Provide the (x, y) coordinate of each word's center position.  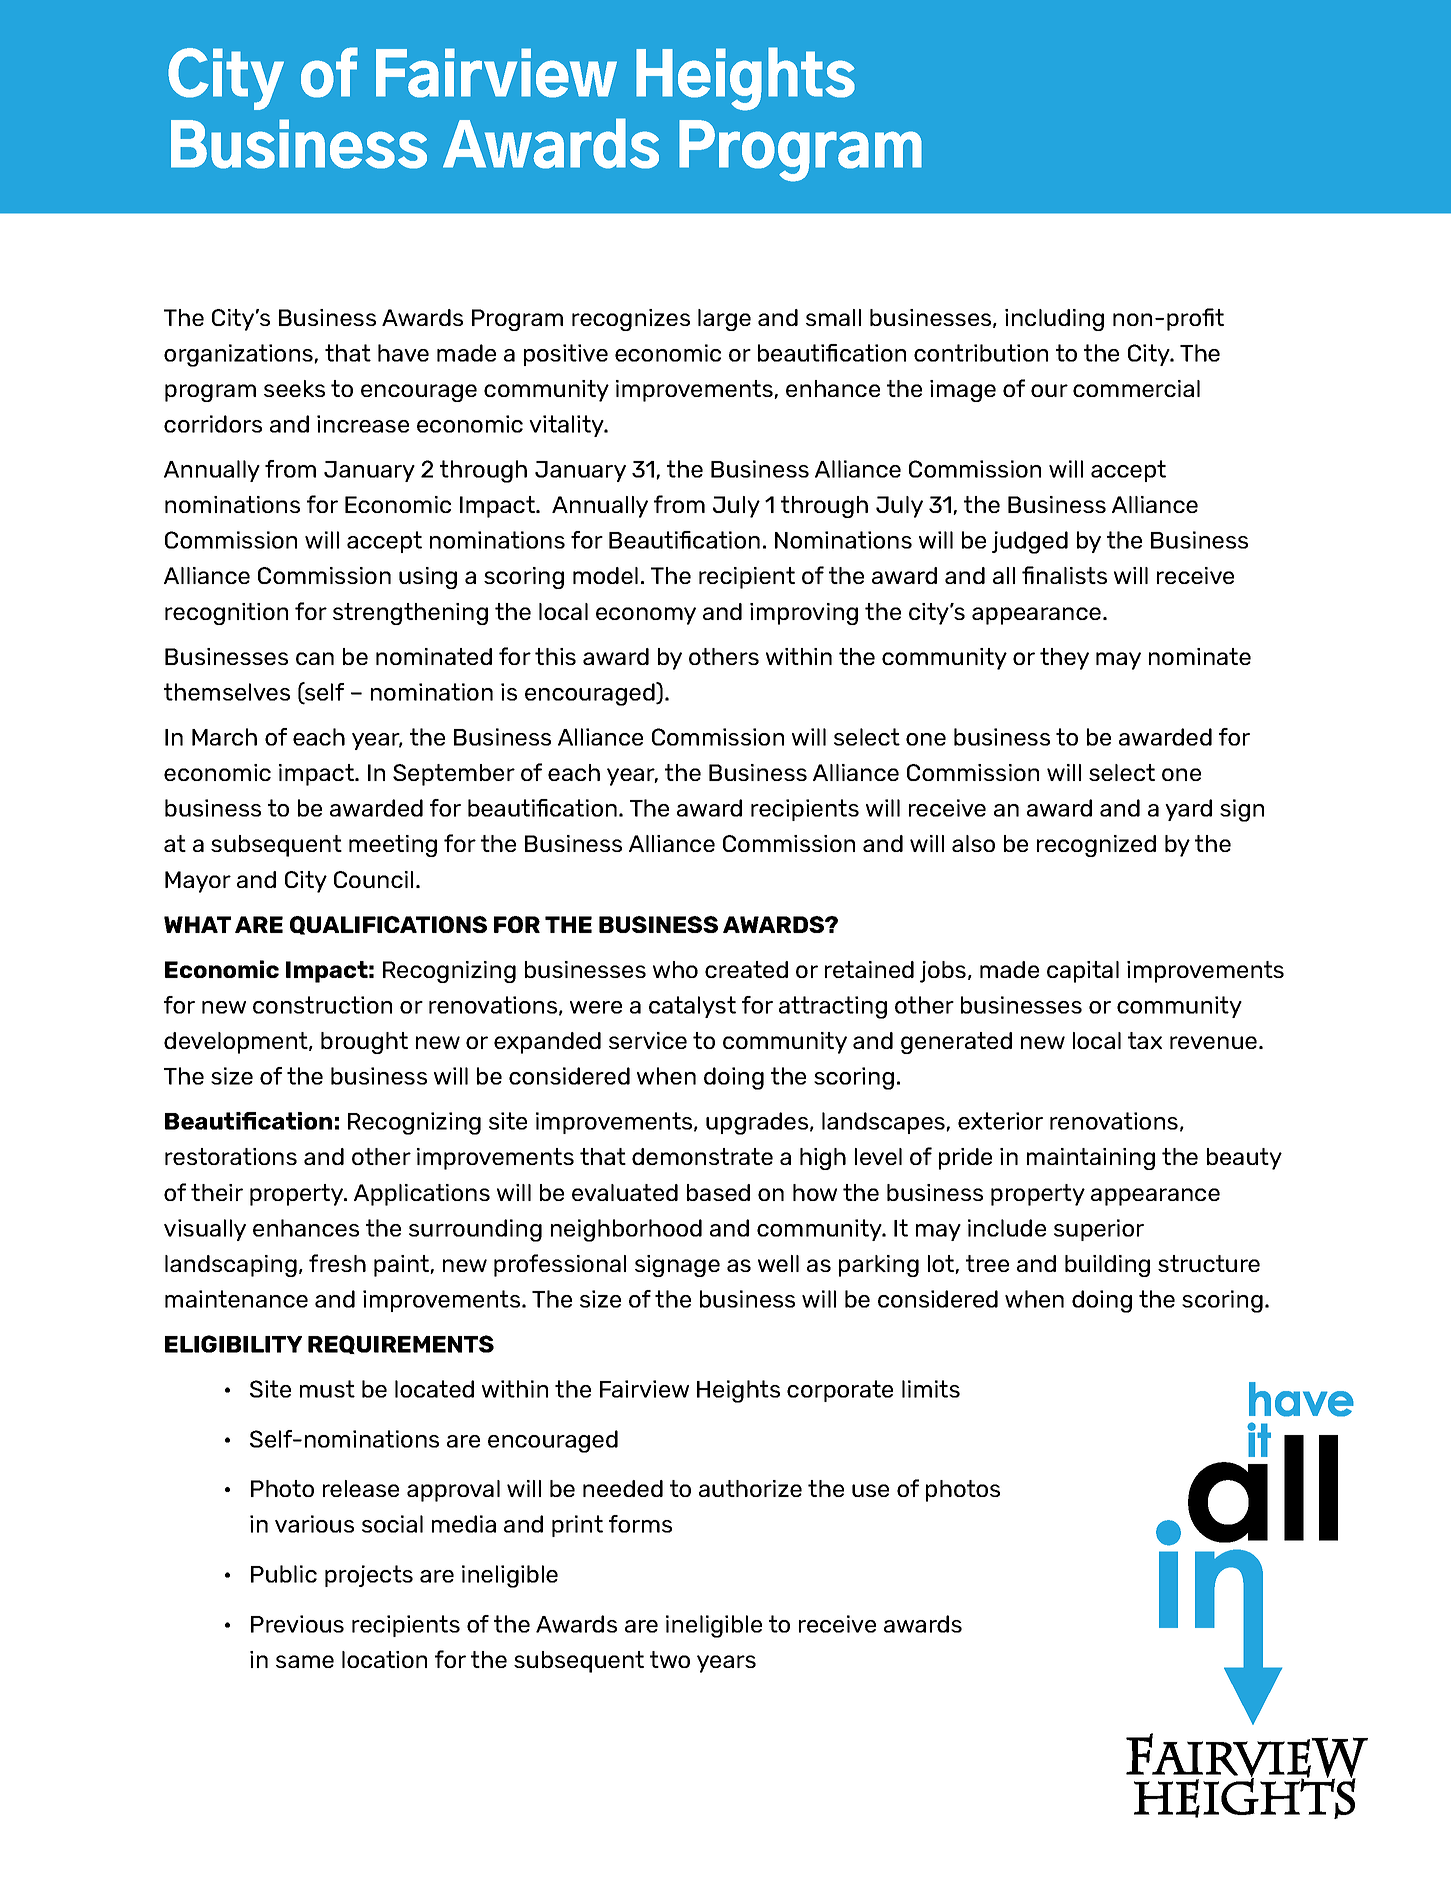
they (1064, 659)
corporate (840, 1391)
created (746, 969)
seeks (294, 388)
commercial (1136, 388)
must (327, 1389)
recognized (1096, 846)
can (315, 658)
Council (373, 879)
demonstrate (702, 1156)
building (1107, 1266)
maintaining (1091, 1159)
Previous (297, 1624)
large (724, 320)
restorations (231, 1156)
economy (646, 616)
